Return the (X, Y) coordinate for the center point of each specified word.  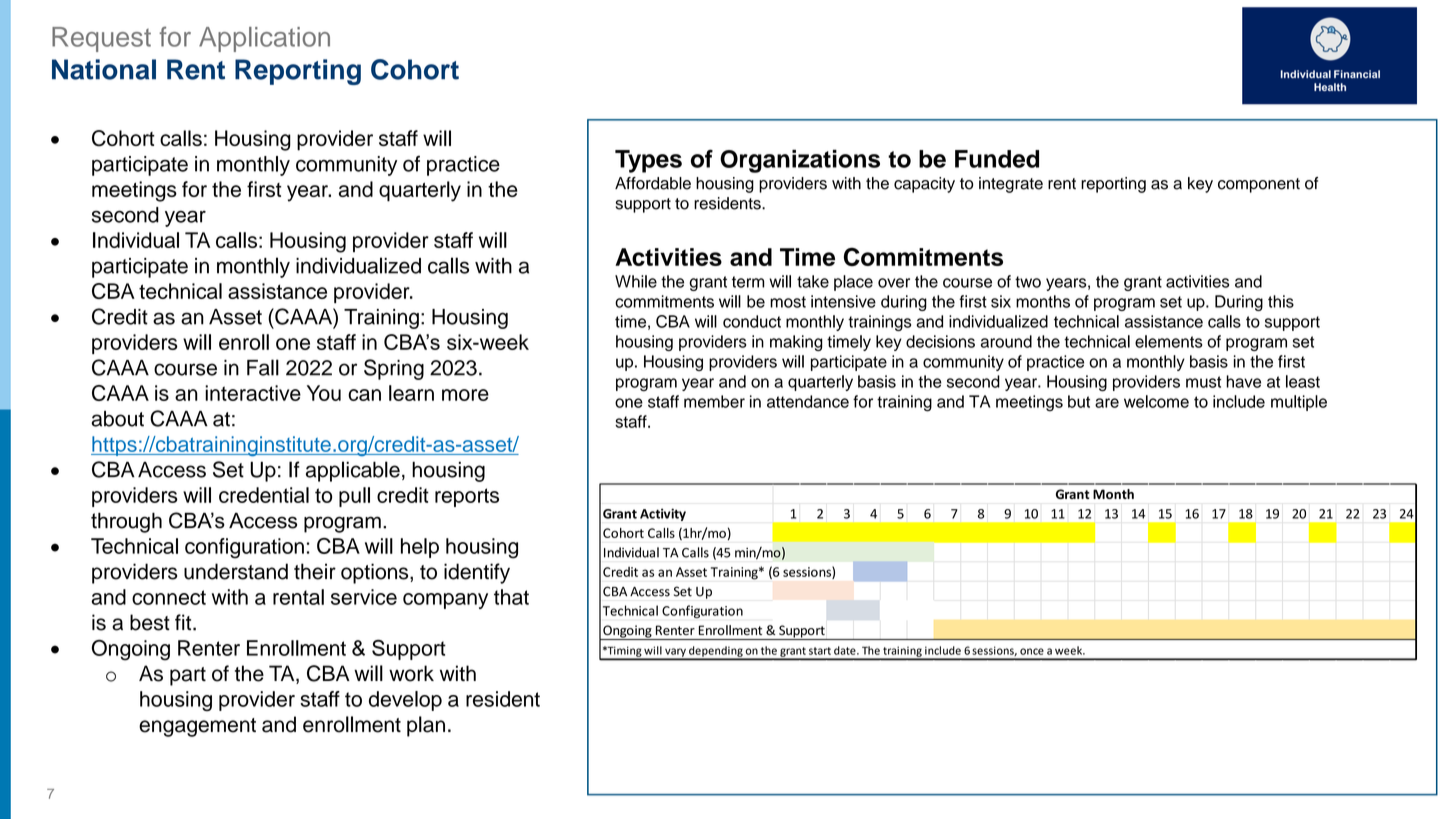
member (714, 401)
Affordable (653, 183)
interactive (253, 393)
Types (648, 161)
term (748, 282)
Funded (997, 159)
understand (236, 571)
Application (264, 39)
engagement (197, 727)
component (1259, 185)
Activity (663, 514)
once (1032, 651)
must (1203, 382)
